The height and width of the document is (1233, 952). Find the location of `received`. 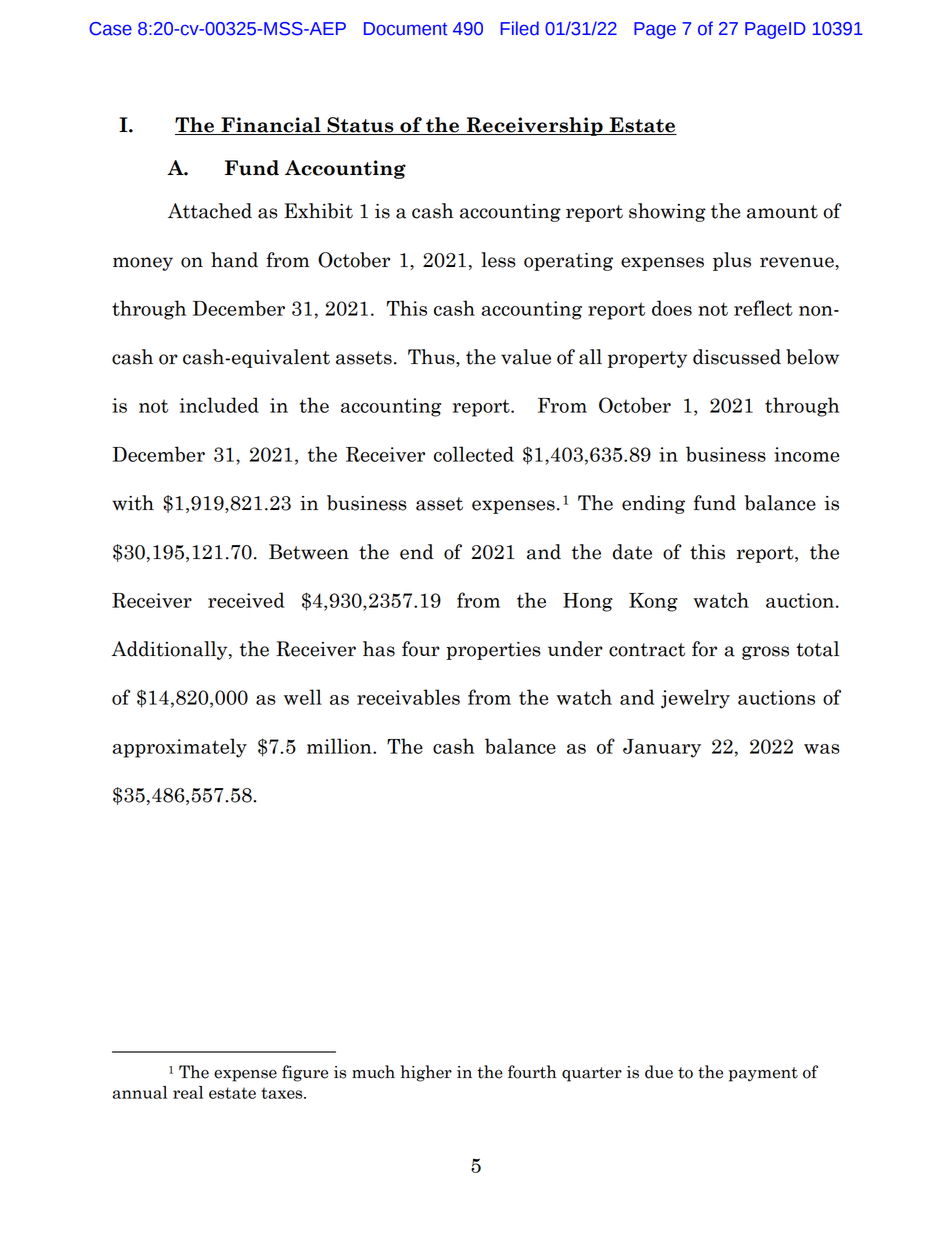

received is located at coordinates (246, 600).
